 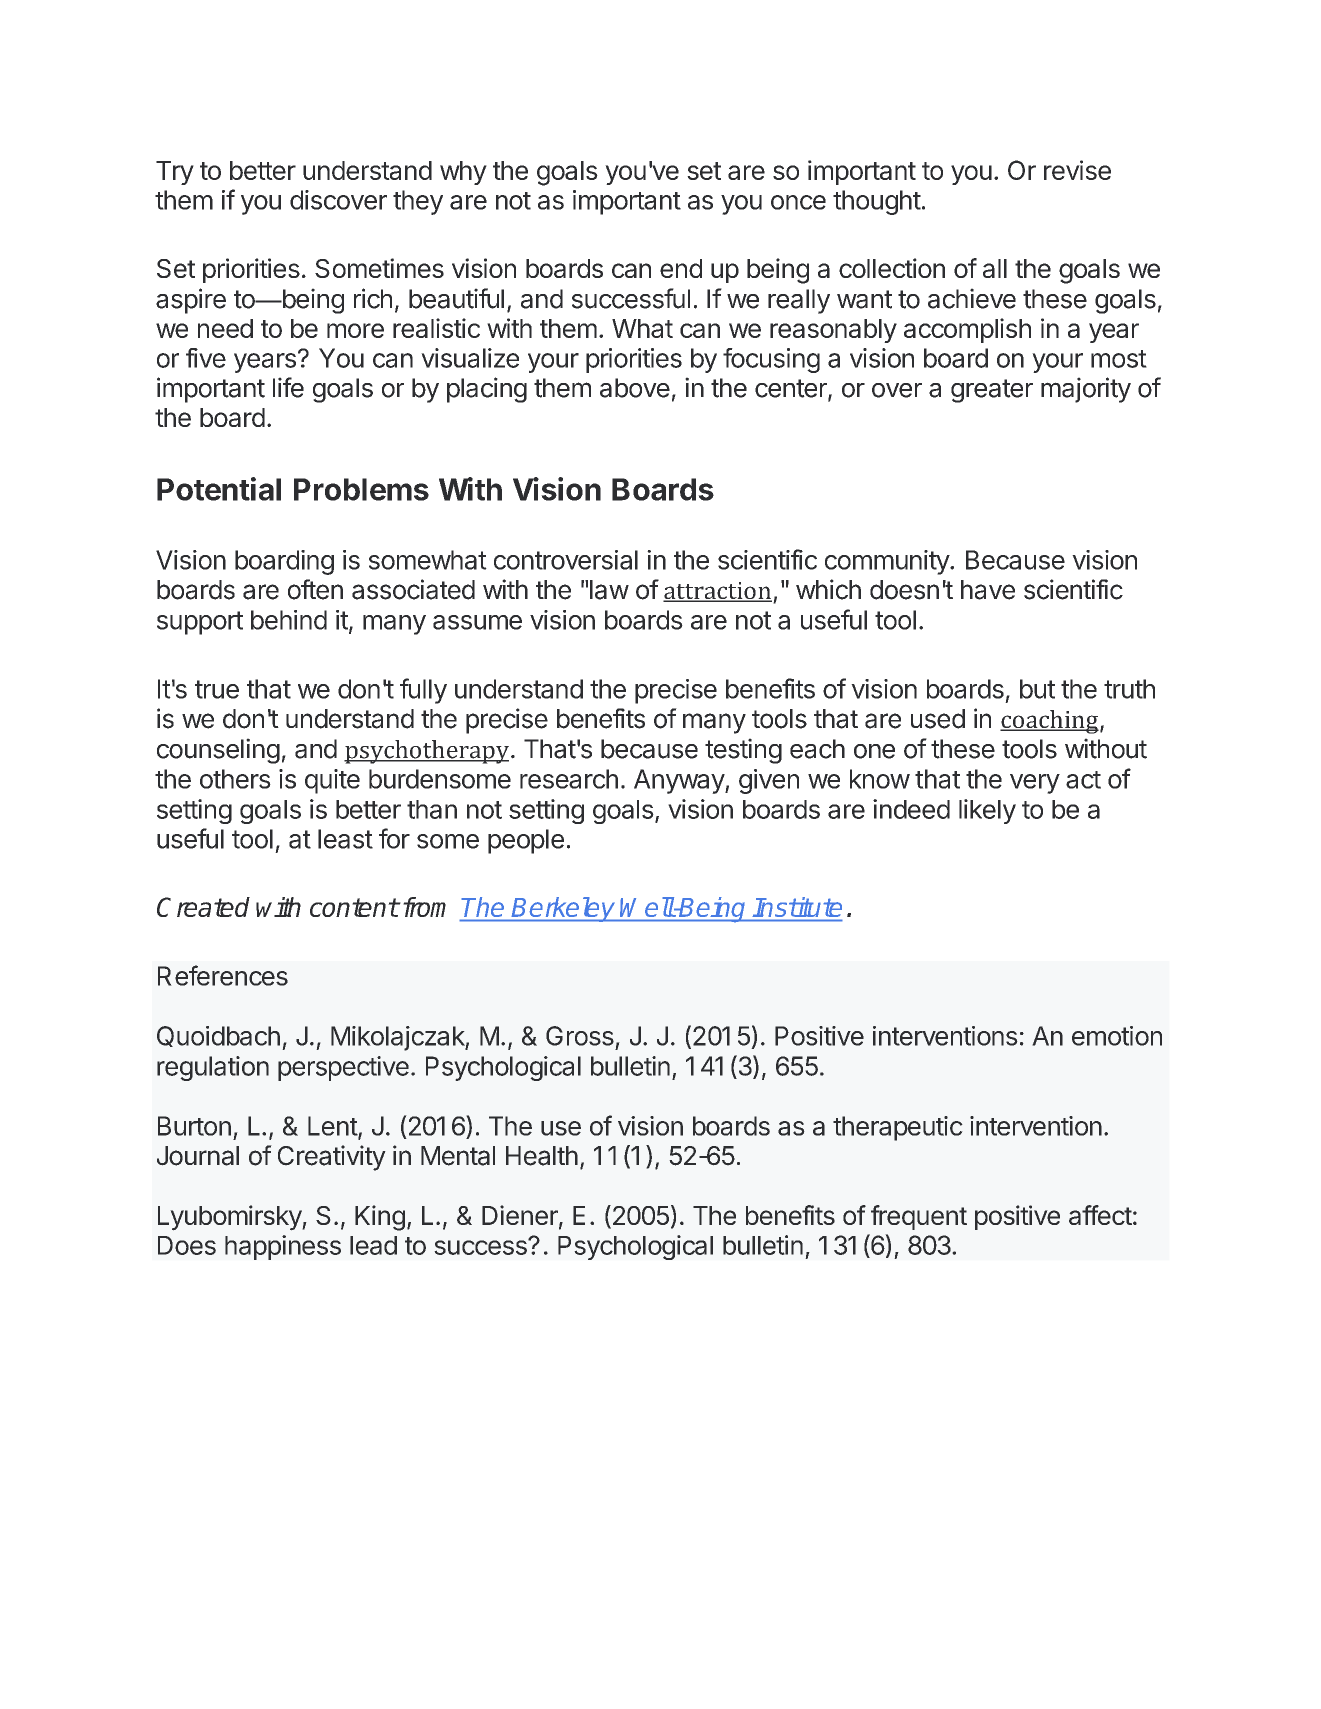 What do you see at coordinates (175, 173) in the screenshot?
I see `Try` at bounding box center [175, 173].
